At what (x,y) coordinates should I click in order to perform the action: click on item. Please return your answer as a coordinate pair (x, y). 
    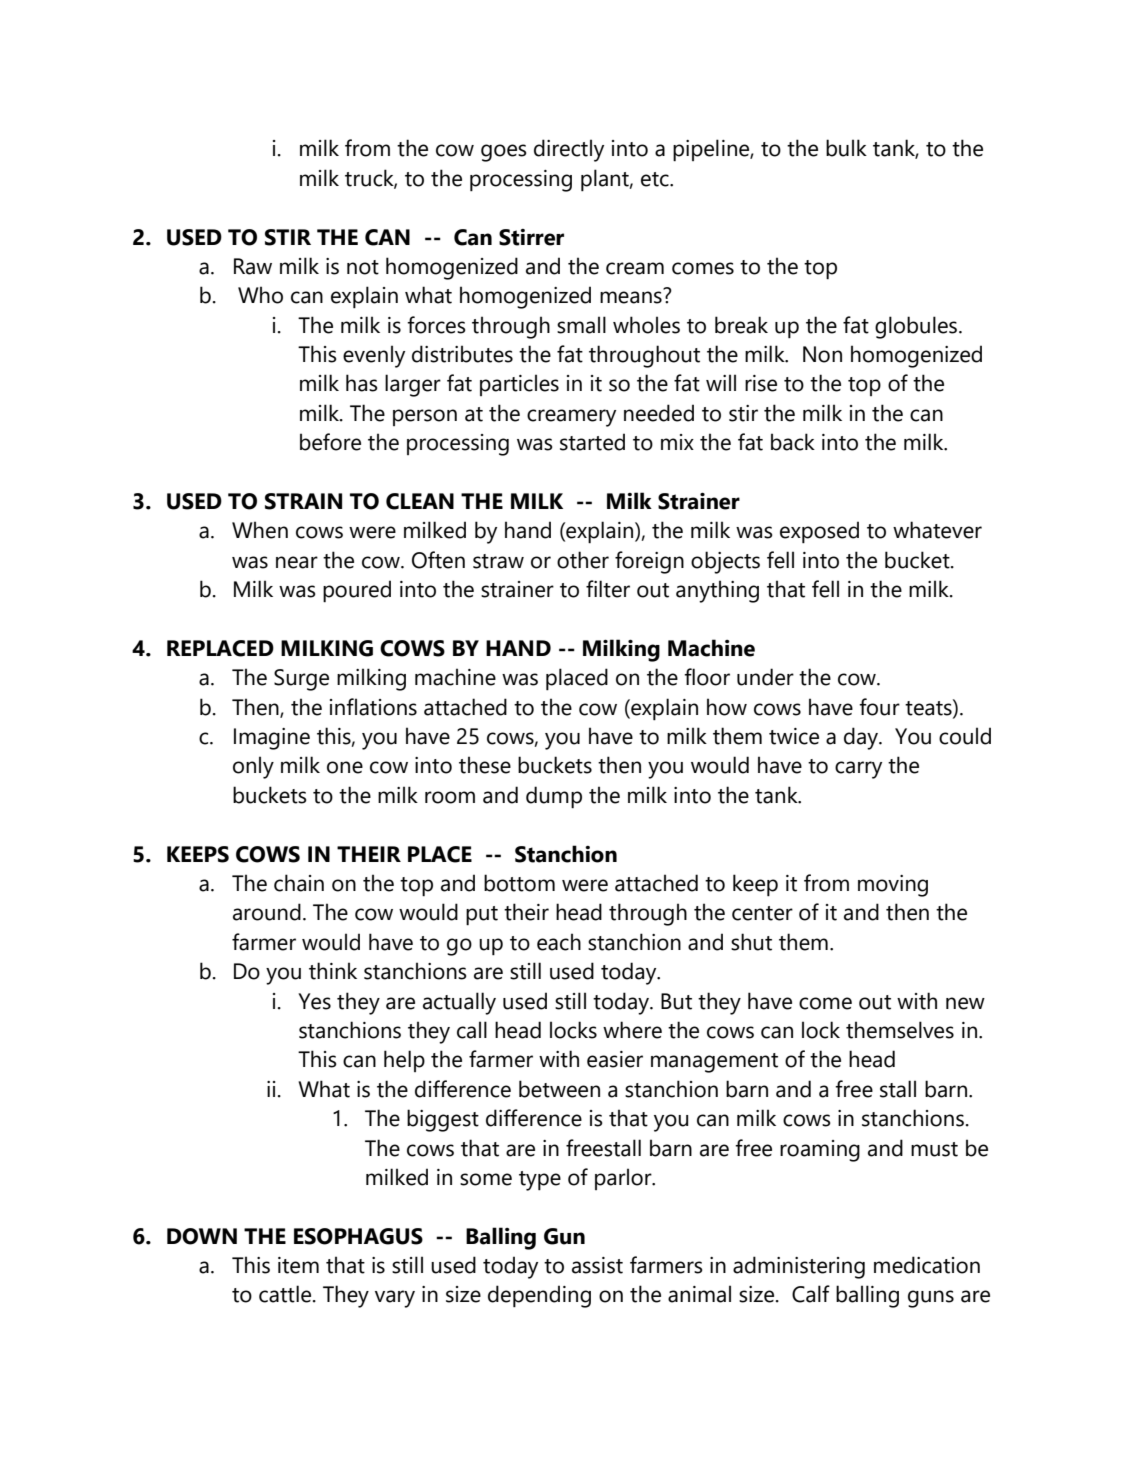
    Looking at the image, I should click on (298, 1265).
